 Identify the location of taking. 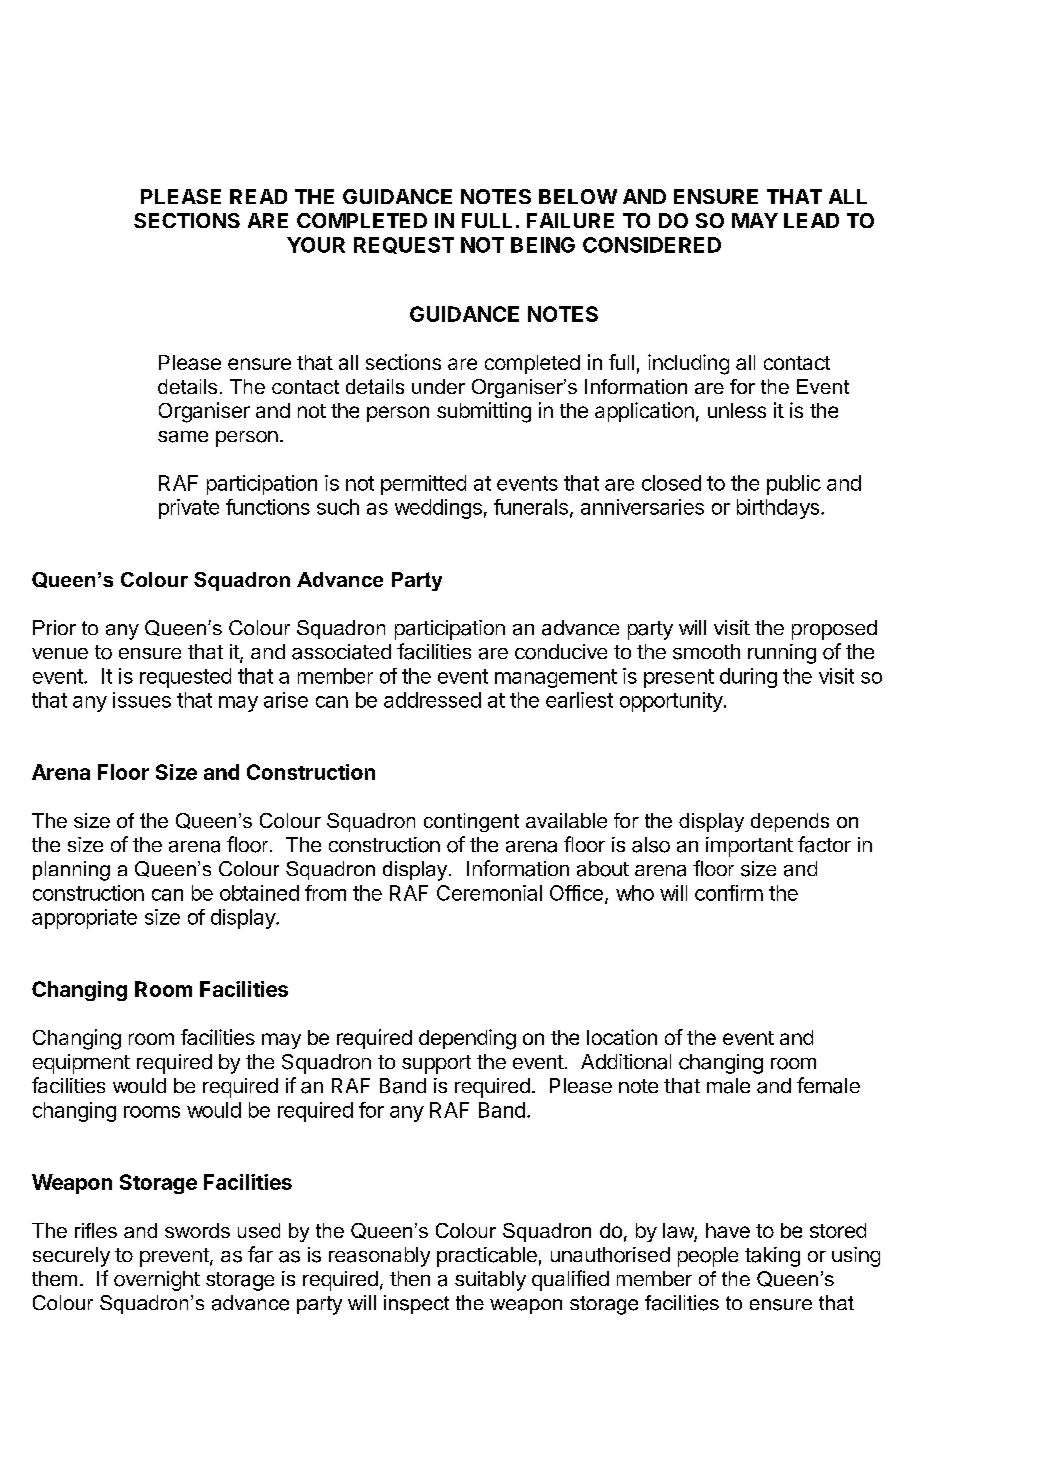
(772, 1257).
